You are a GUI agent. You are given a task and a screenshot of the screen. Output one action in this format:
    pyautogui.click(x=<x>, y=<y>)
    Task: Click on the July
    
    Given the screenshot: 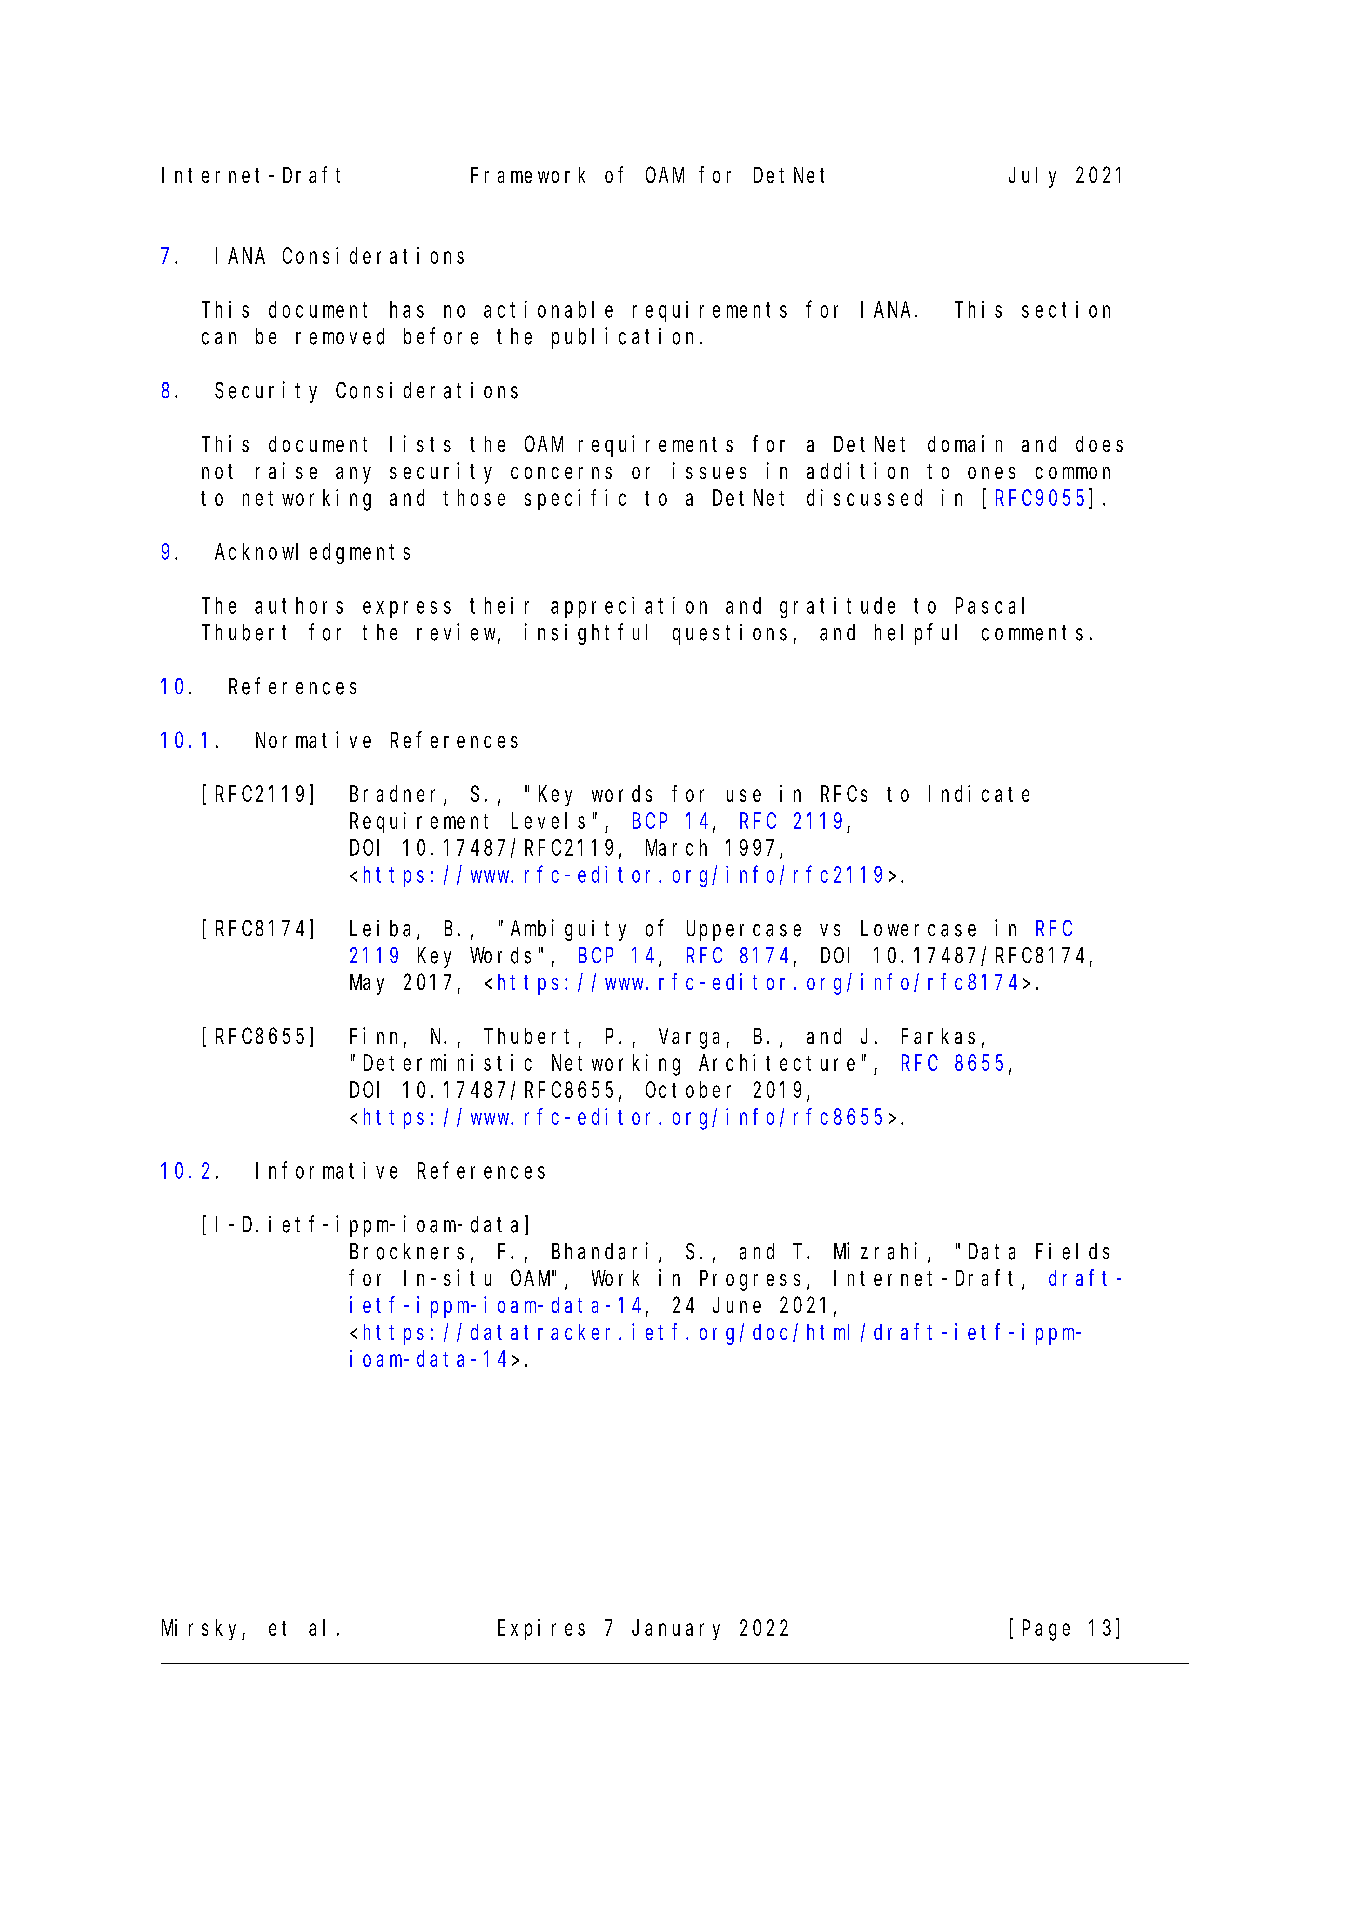 What is the action you would take?
    pyautogui.click(x=1032, y=177)
